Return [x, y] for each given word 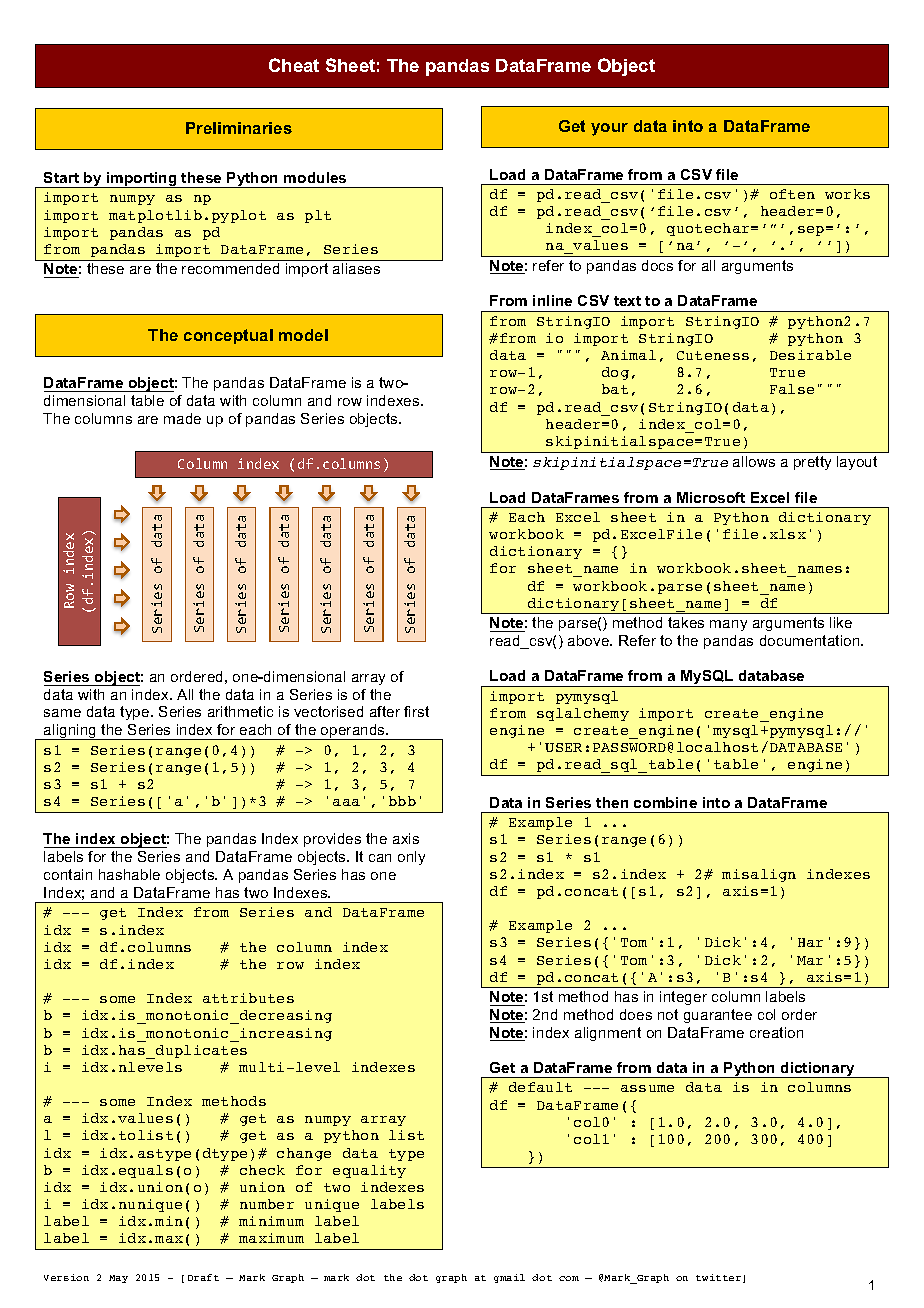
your [609, 129]
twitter [720, 1278]
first [416, 711]
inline [552, 300]
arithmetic [240, 711]
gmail [509, 1278]
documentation [811, 640]
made [182, 418]
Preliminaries [239, 128]
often [792, 194]
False [792, 389]
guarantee [718, 1016]
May [118, 1279]
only [411, 858]
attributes [248, 998]
